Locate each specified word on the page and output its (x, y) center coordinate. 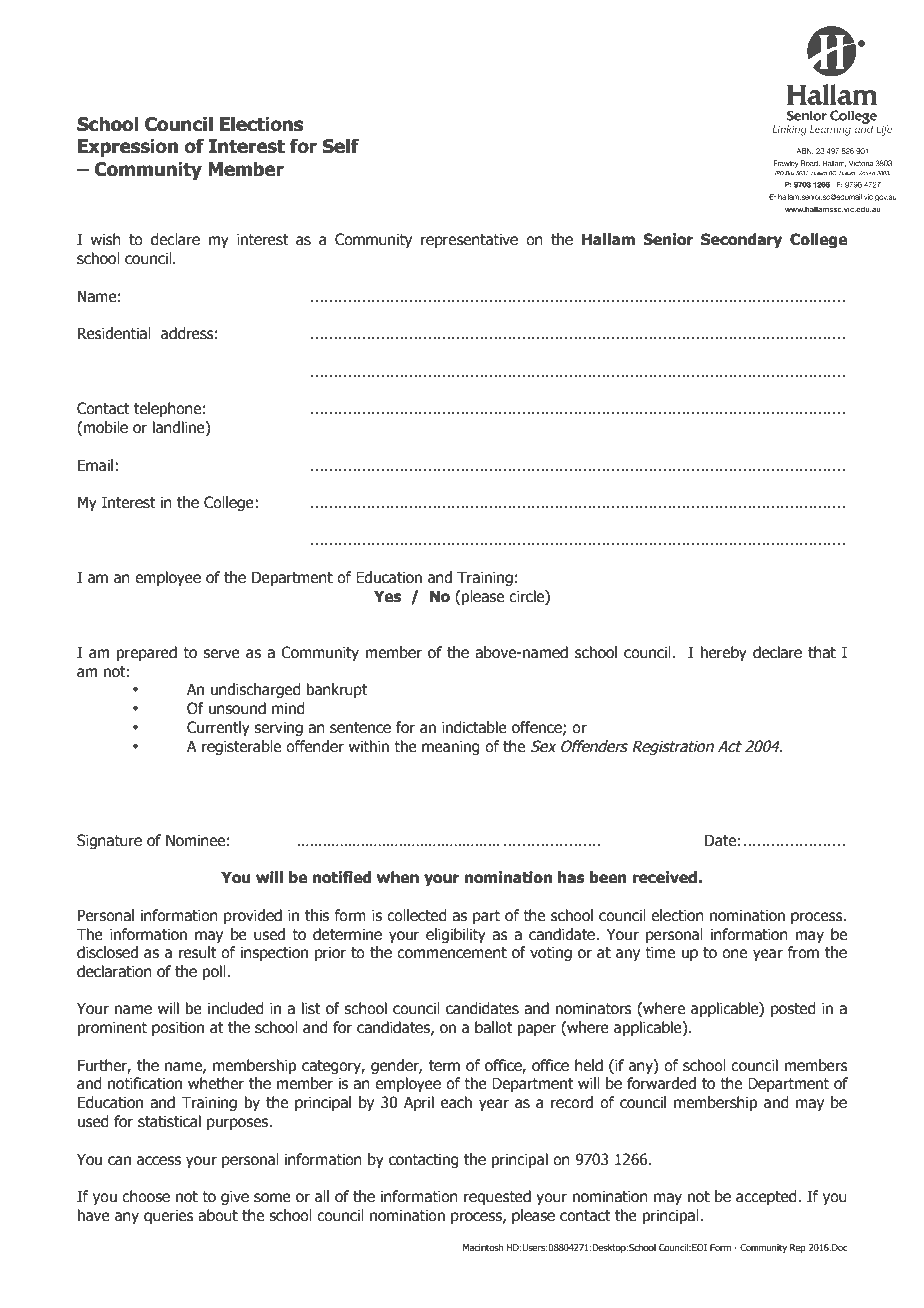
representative (469, 240)
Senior (668, 239)
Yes (387, 596)
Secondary (741, 240)
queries (169, 1216)
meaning (451, 747)
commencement (452, 953)
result (198, 952)
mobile (106, 427)
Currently (218, 728)
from (803, 952)
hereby (724, 653)
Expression (128, 147)
